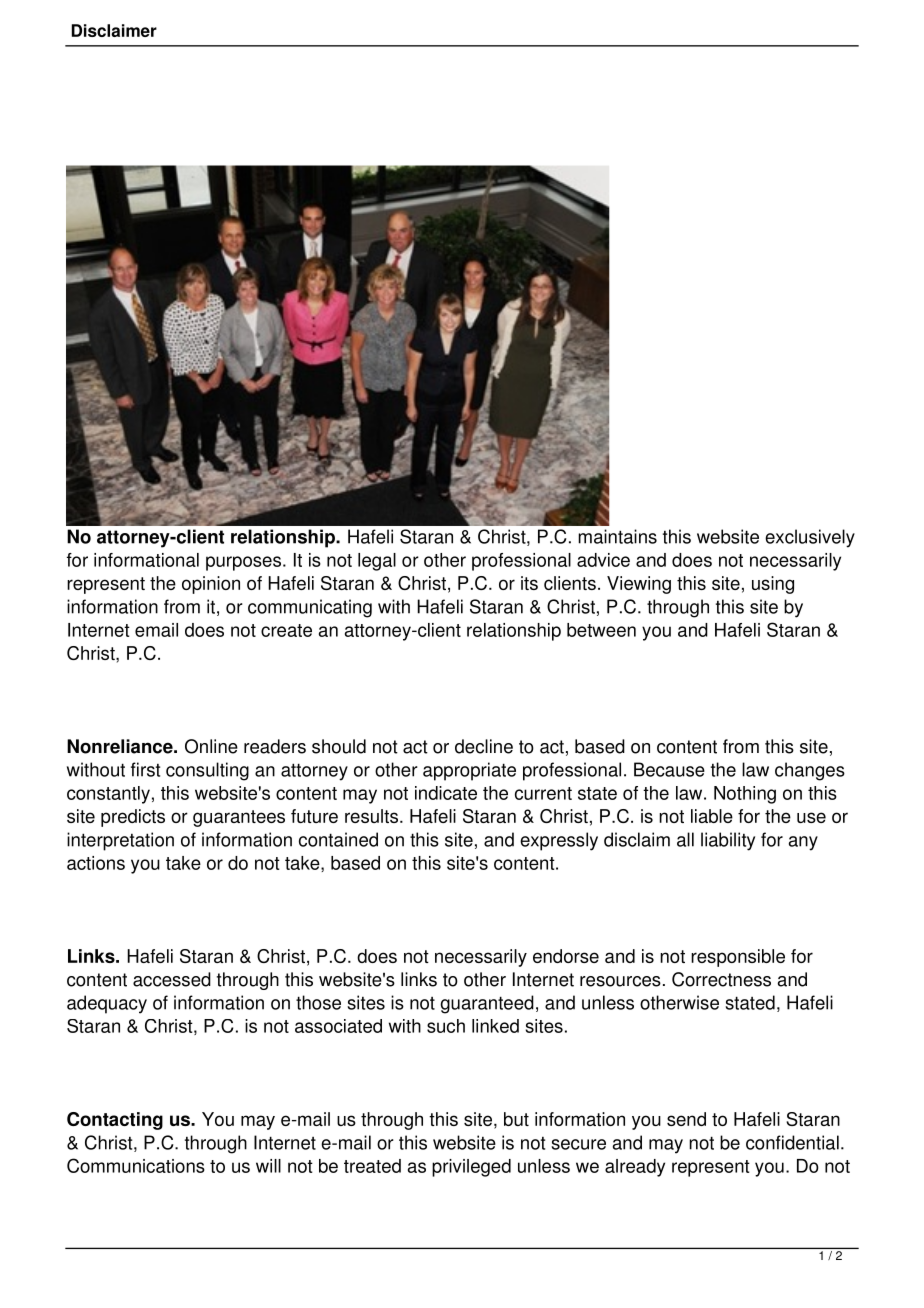 This page has height=1308, width=924. Describe the element at coordinates (728, 841) in the page. I see `liability` at that location.
